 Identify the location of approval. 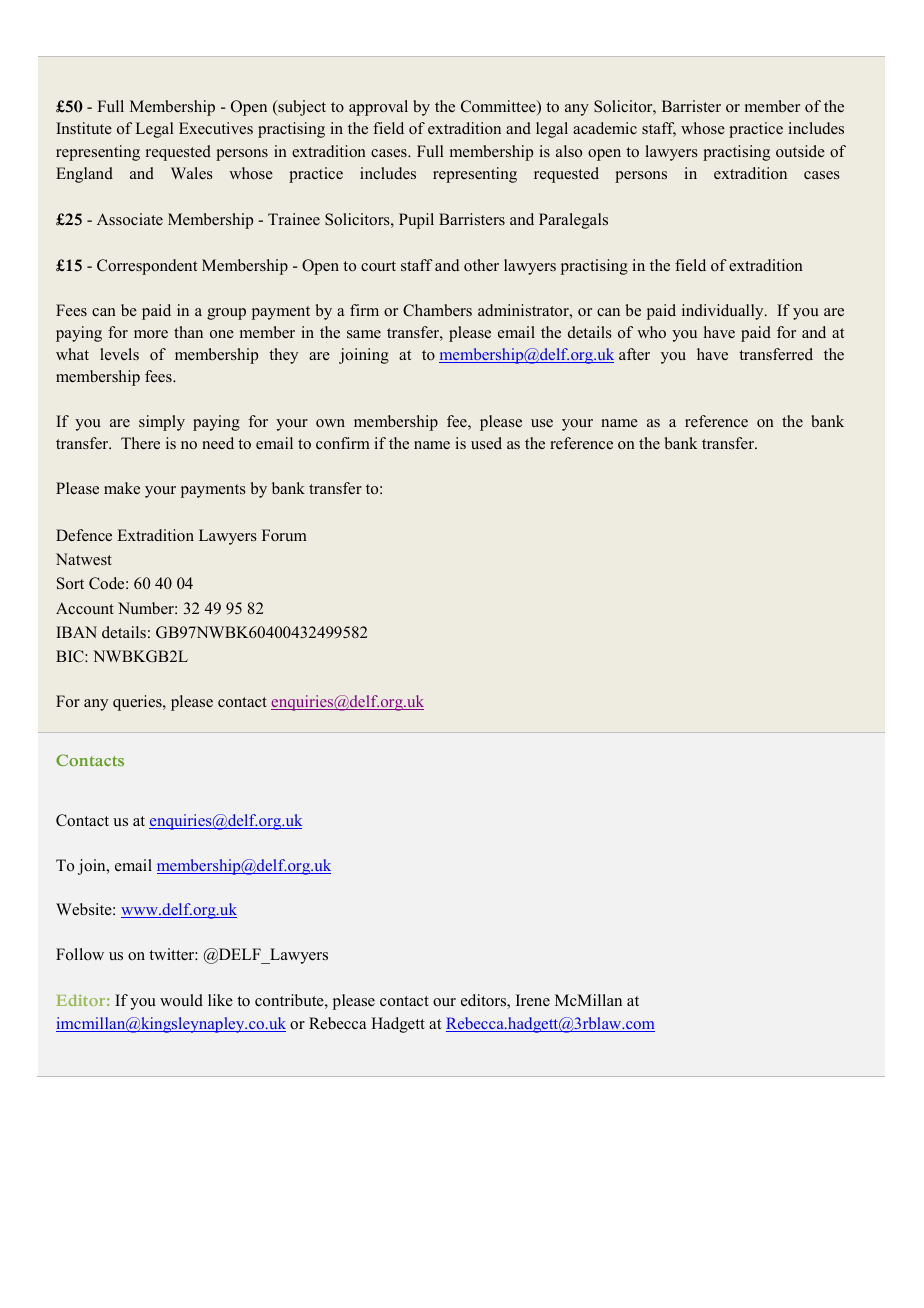
(378, 108).
